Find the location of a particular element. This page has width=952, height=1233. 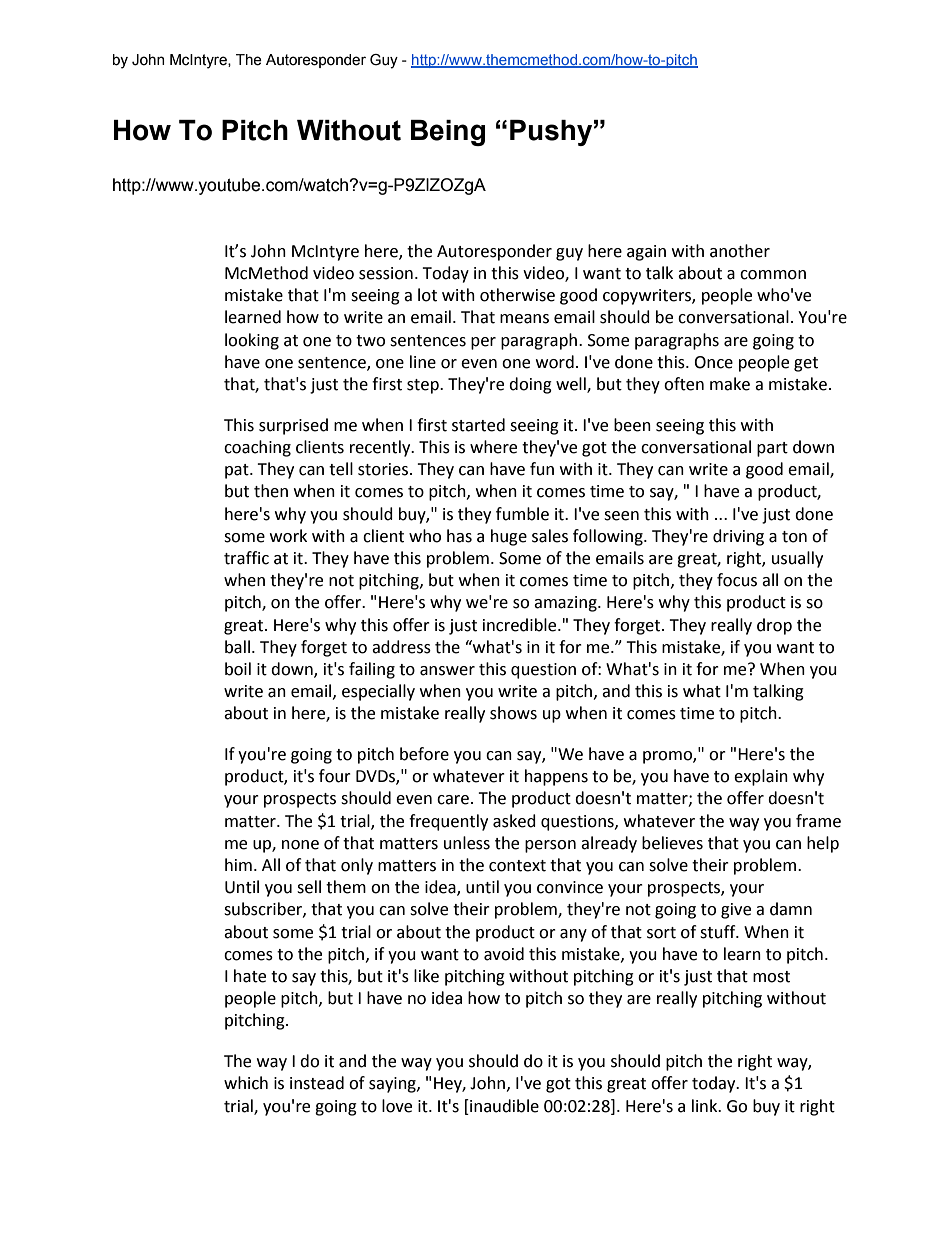

happens is located at coordinates (556, 777).
